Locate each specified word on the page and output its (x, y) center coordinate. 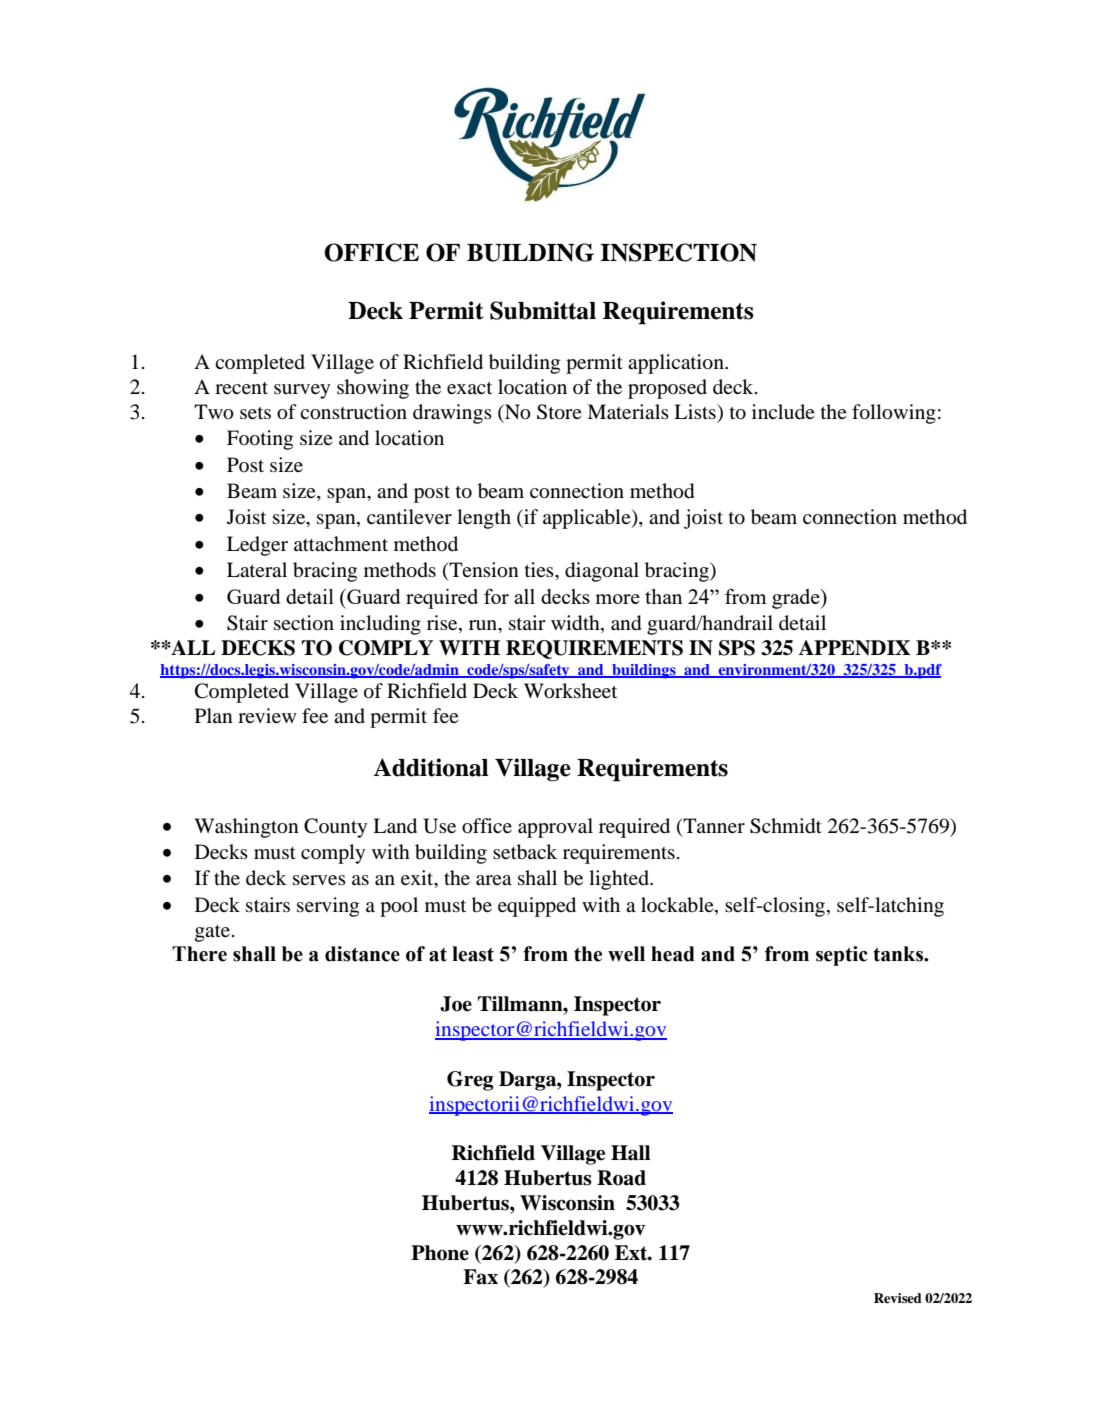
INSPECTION (678, 252)
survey (302, 391)
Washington (246, 828)
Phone (440, 1253)
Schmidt (786, 826)
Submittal (543, 310)
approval (555, 828)
